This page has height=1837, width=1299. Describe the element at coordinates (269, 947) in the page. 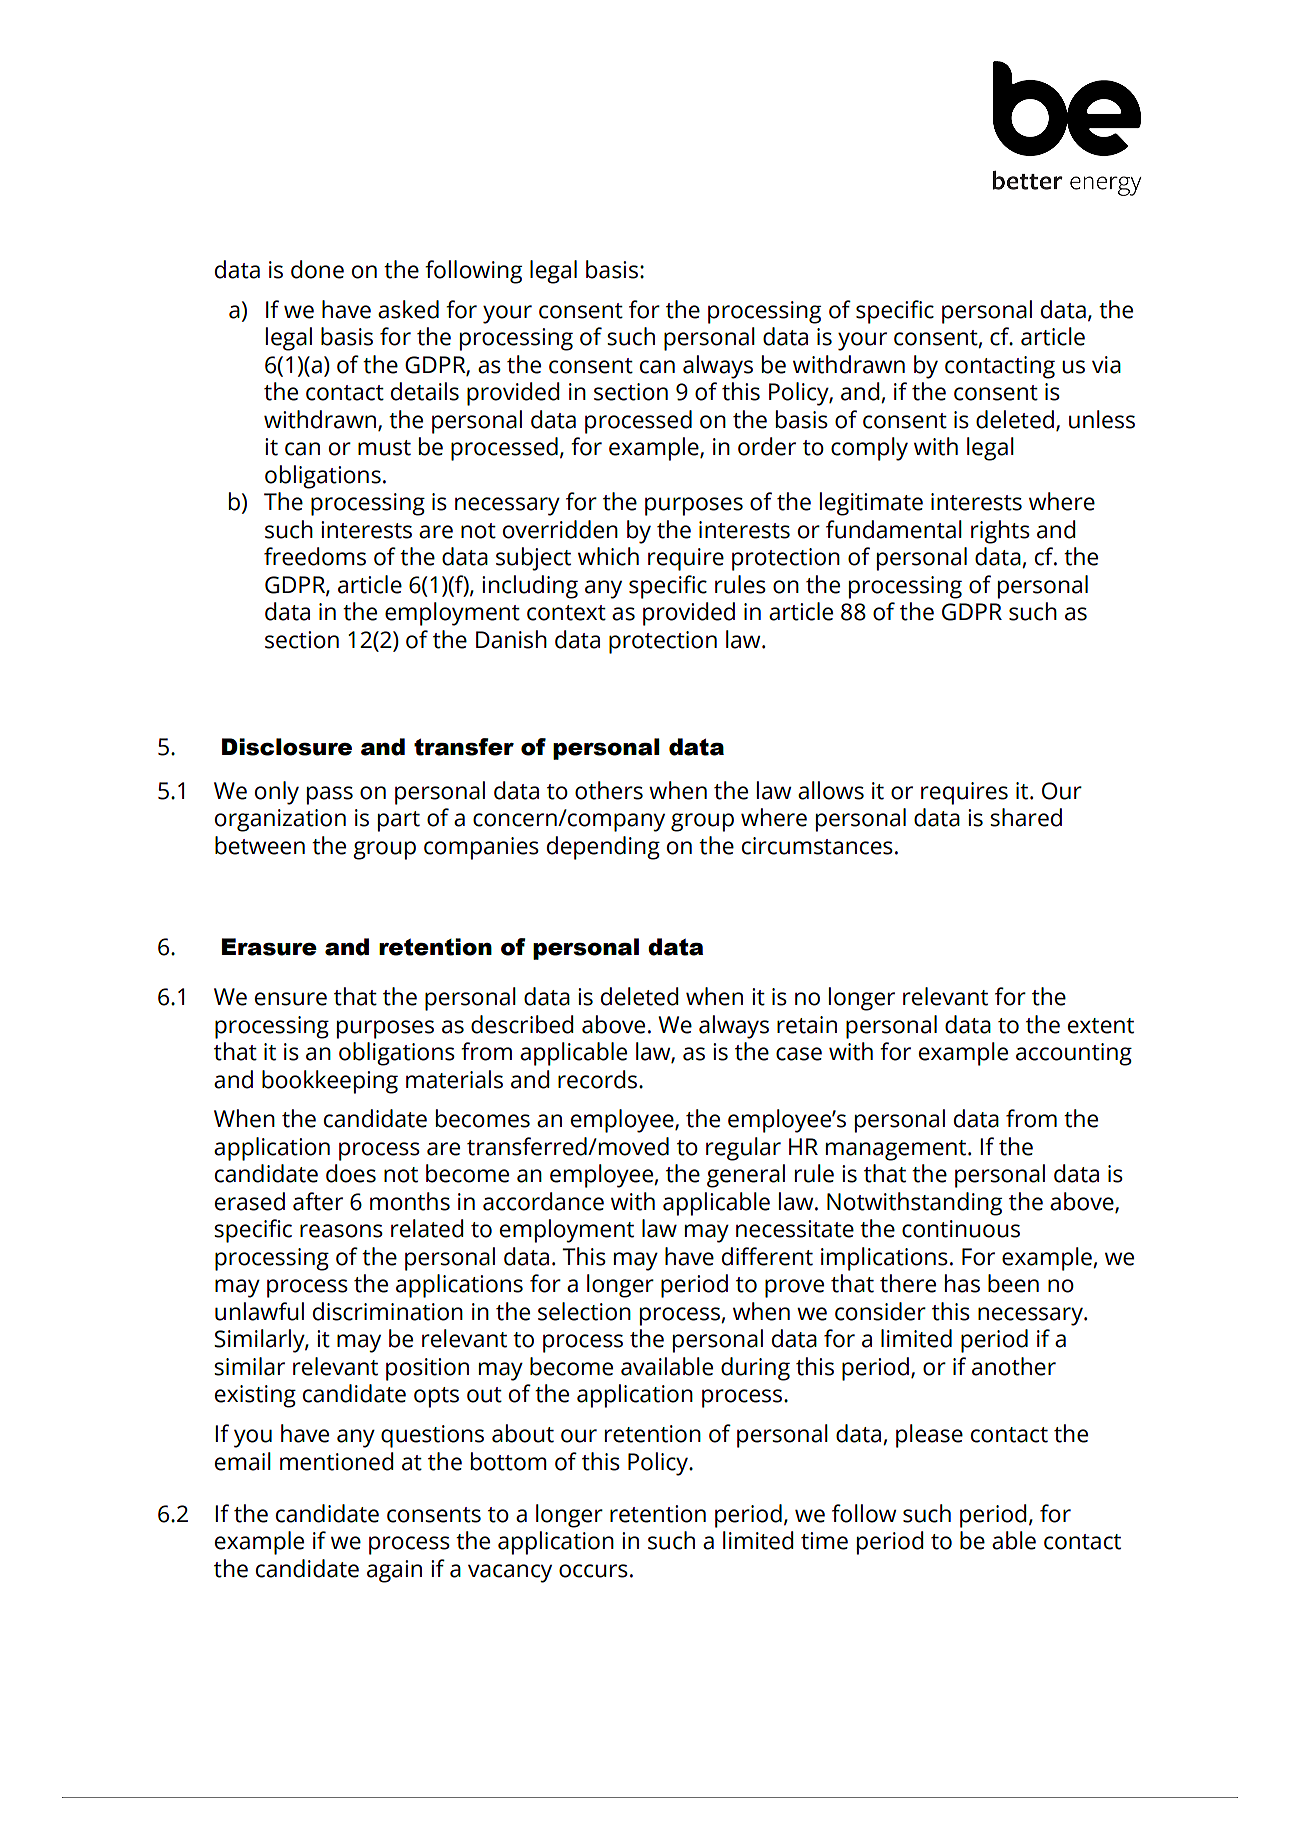

I see `Erasure` at that location.
